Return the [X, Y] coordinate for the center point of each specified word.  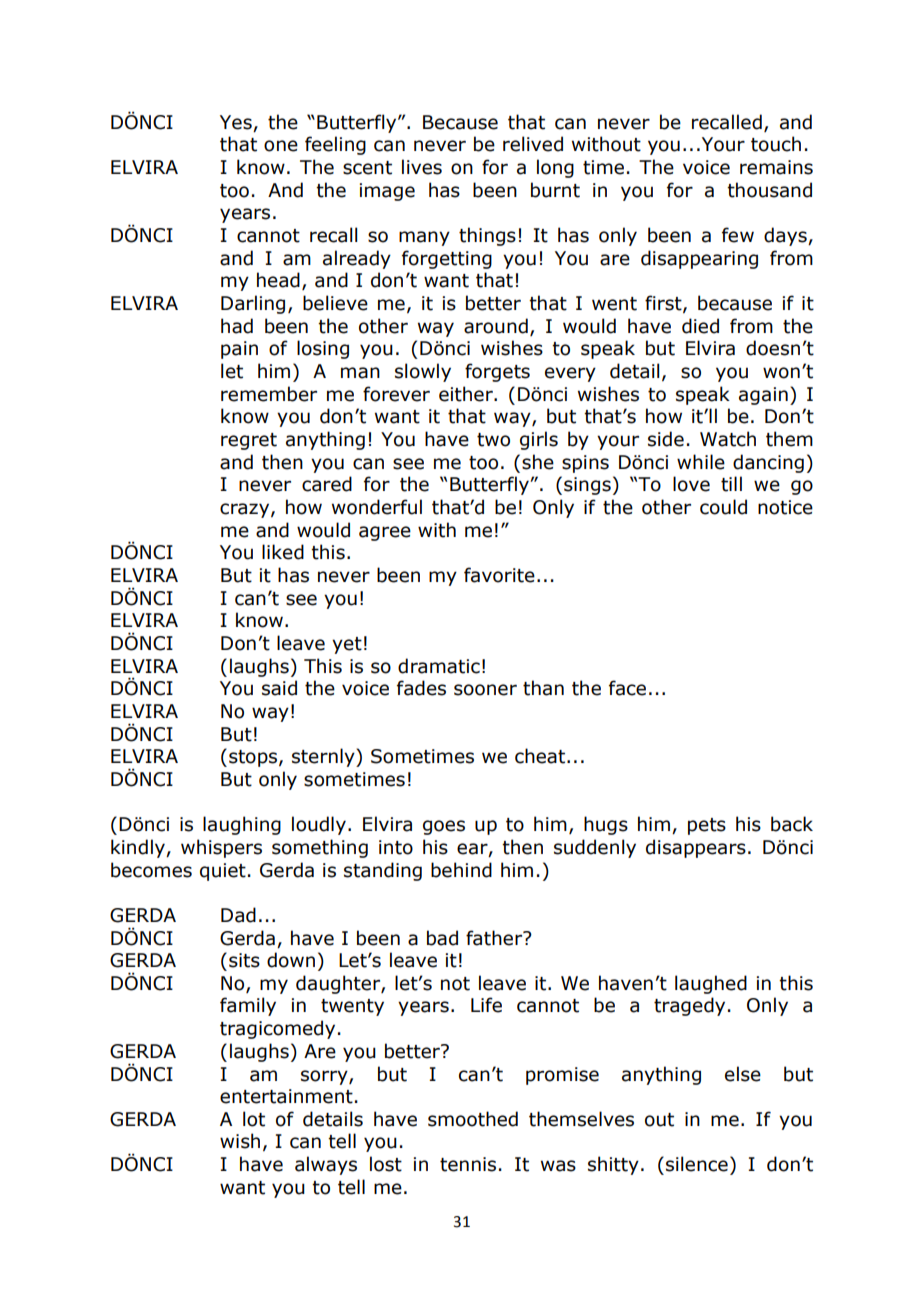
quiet [223, 872]
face [627, 688]
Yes [236, 122]
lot [254, 1119]
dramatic [439, 666]
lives [422, 167]
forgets [497, 372]
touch [776, 144]
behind [461, 870]
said [279, 688]
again [763, 396]
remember [269, 394]
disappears [696, 848]
